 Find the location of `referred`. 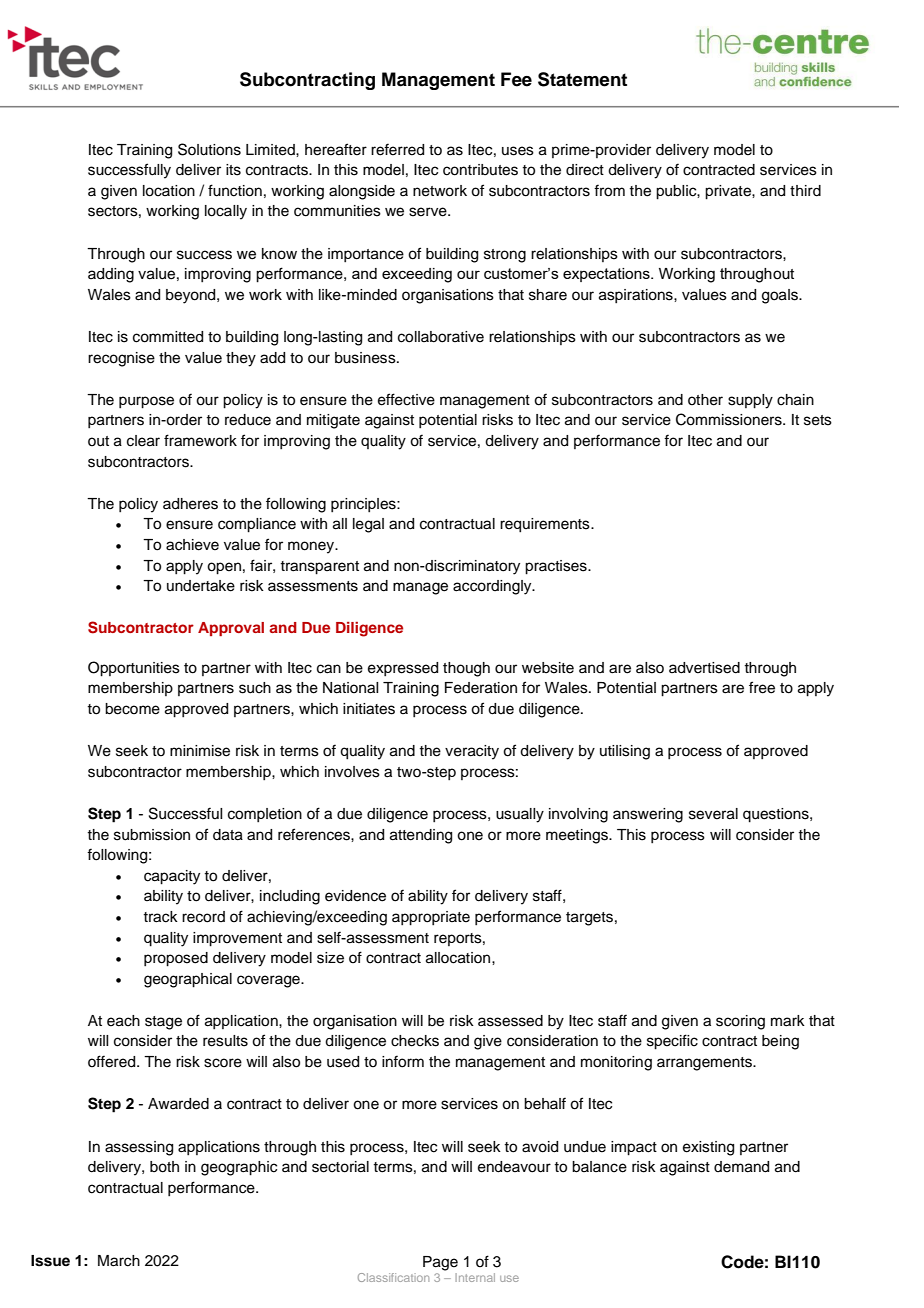

referred is located at coordinates (397, 149).
